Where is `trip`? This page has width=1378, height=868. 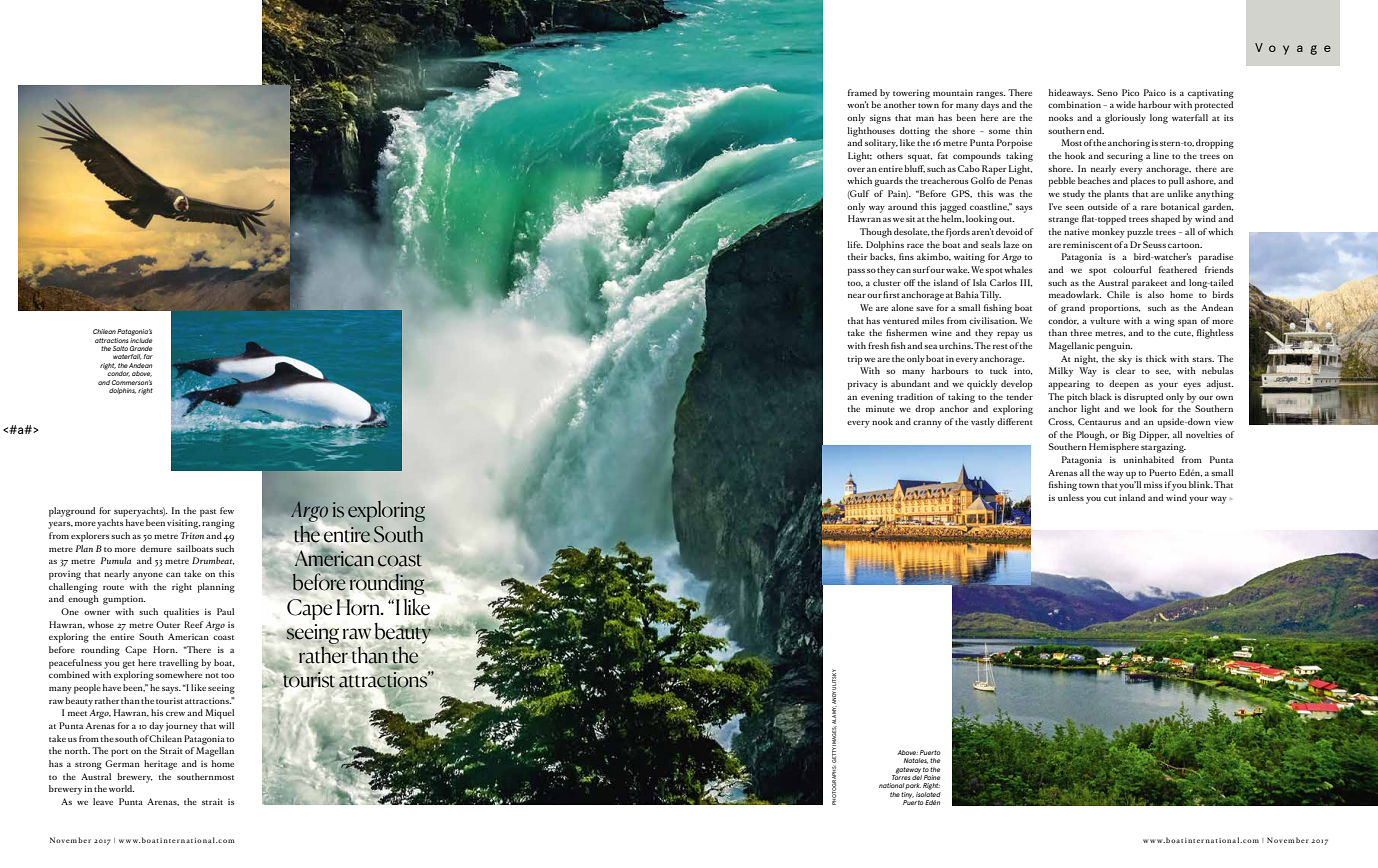
trip is located at coordinates (855, 360).
